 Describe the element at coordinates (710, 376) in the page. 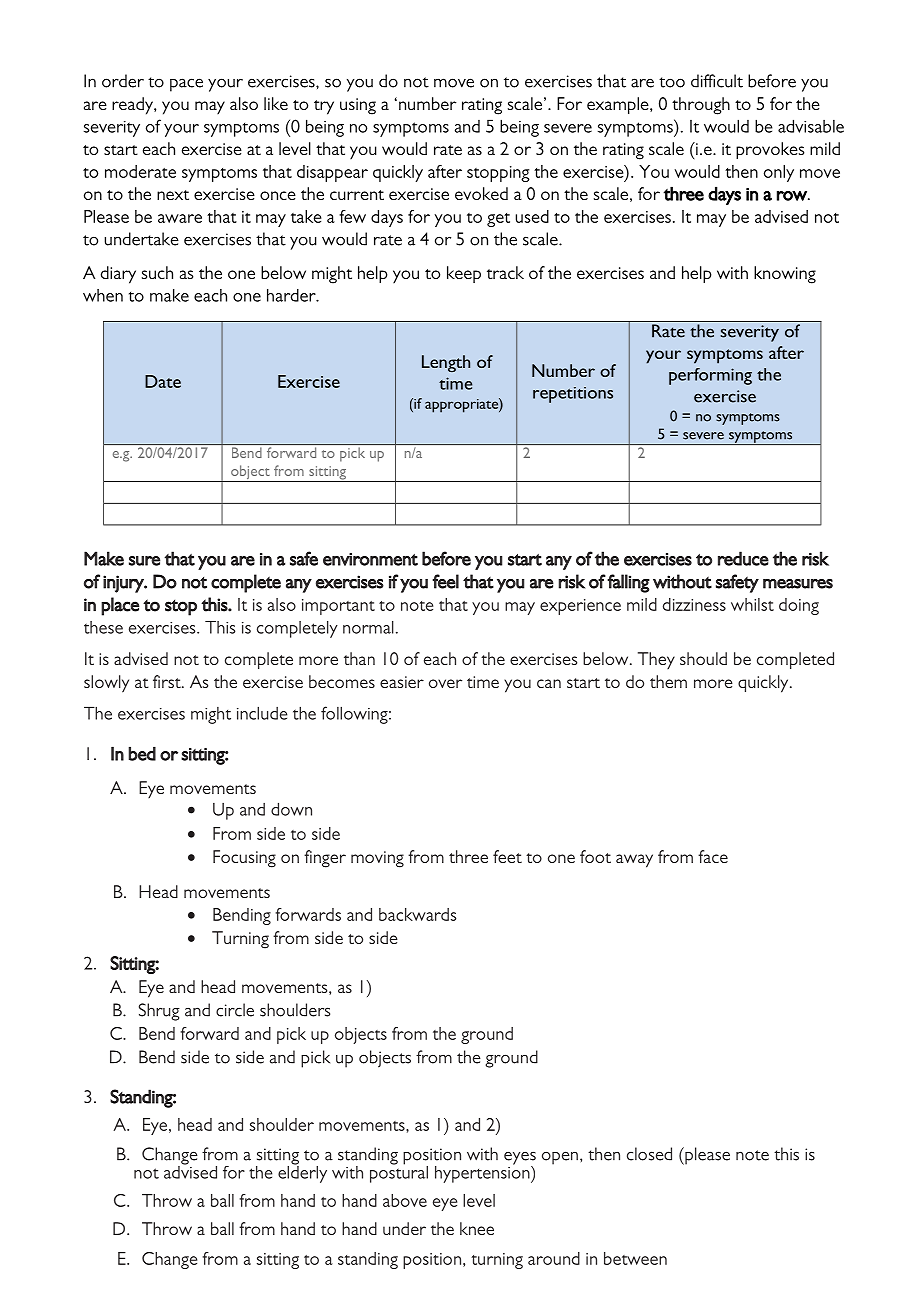

I see `performing` at that location.
